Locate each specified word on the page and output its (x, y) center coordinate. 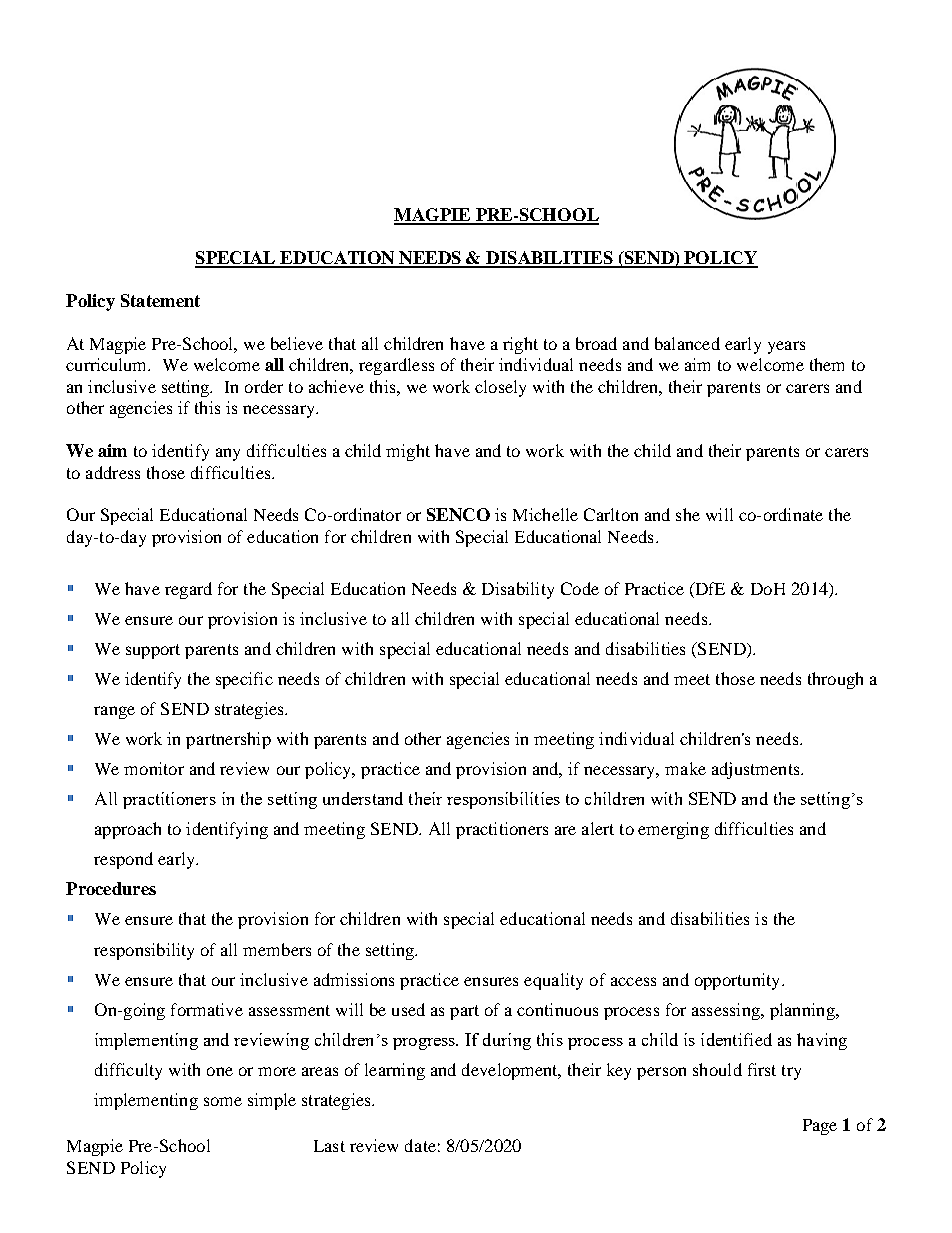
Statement (160, 300)
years (786, 347)
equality (553, 981)
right (520, 345)
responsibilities (503, 800)
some (223, 1101)
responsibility (144, 951)
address (113, 472)
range (114, 712)
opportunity (739, 981)
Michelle (545, 514)
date (420, 1145)
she (688, 514)
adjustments (757, 770)
